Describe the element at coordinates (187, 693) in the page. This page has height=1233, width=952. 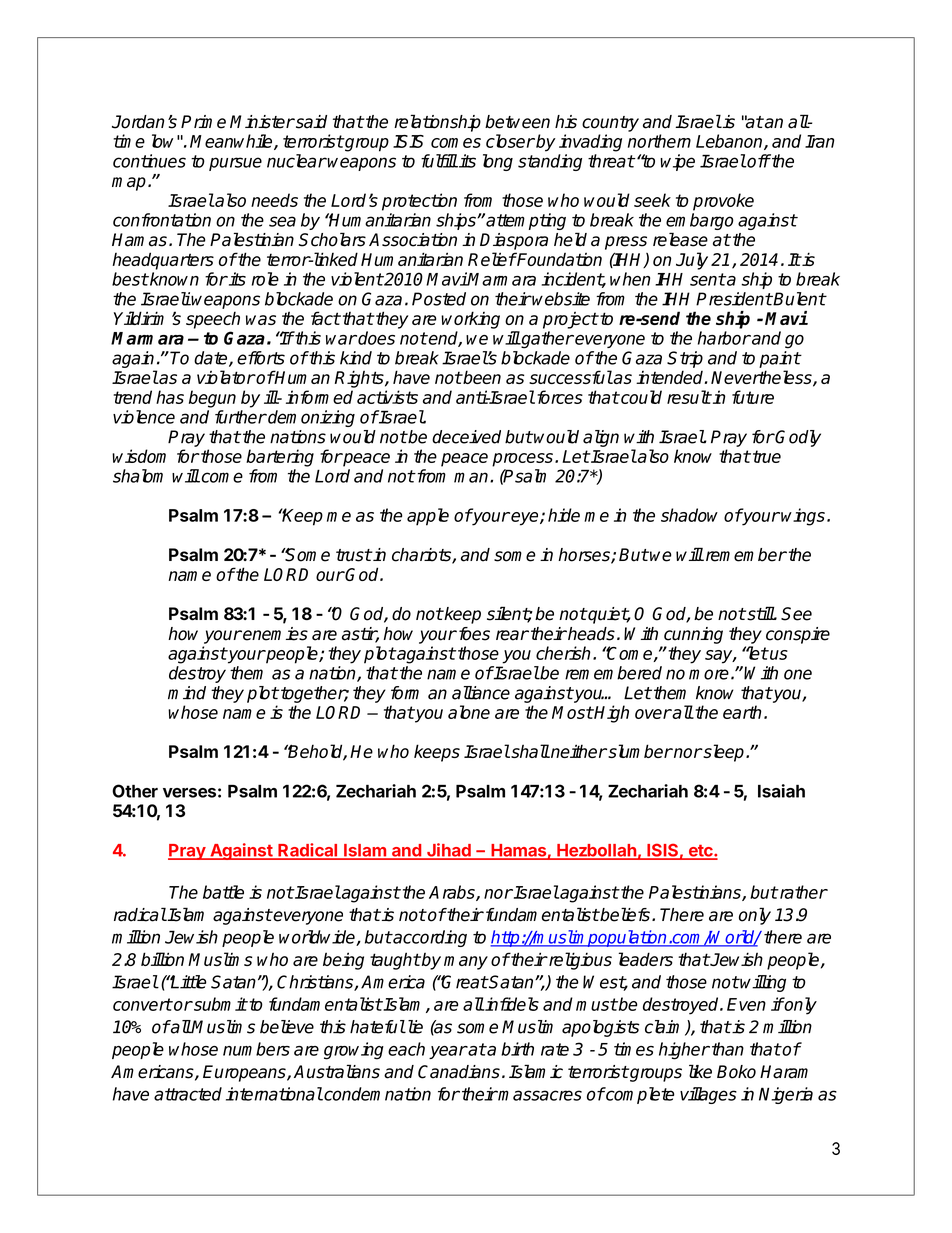
I see `mind` at that location.
